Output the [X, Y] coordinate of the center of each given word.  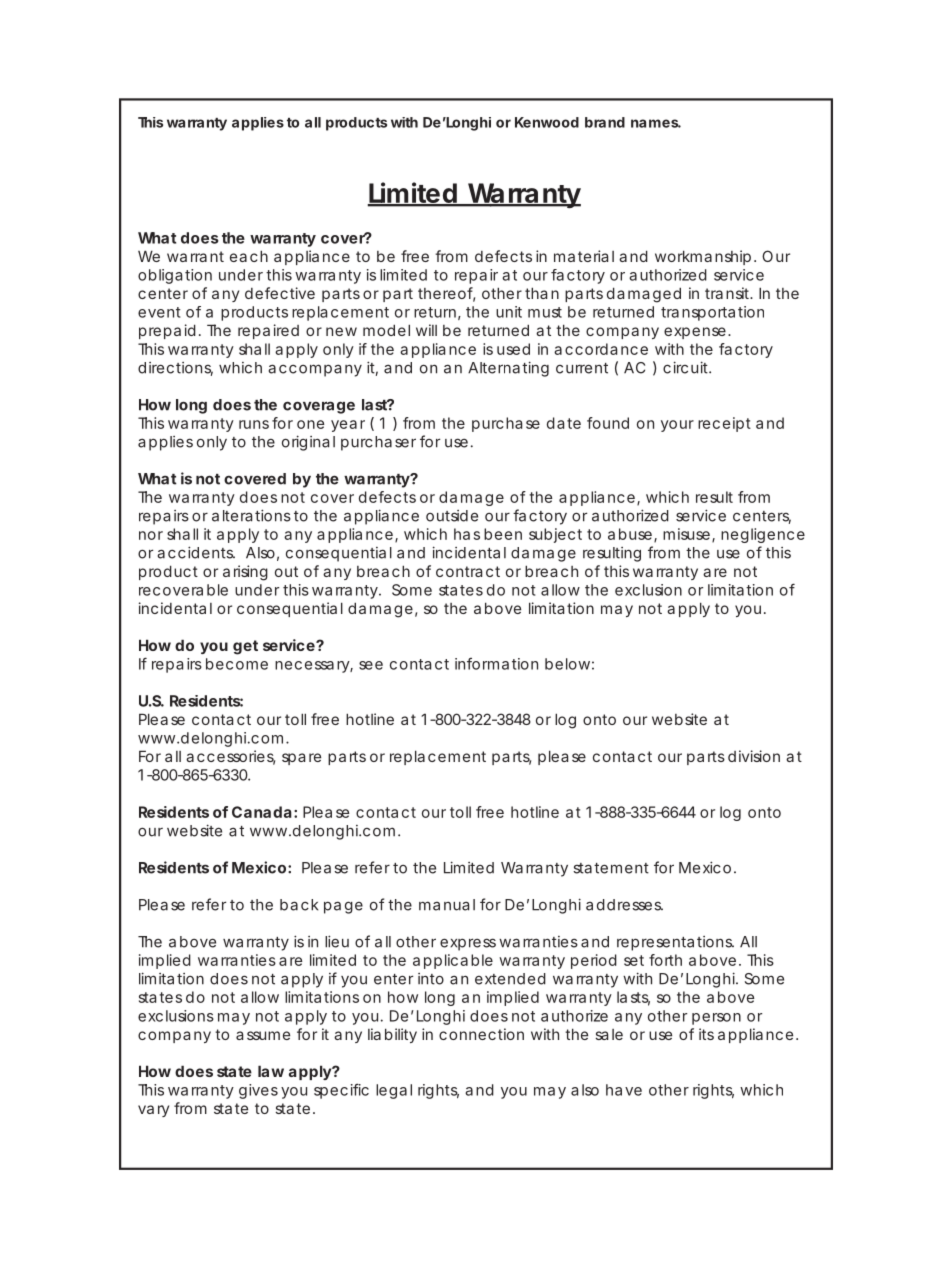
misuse [686, 534]
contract [468, 571]
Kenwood [547, 122]
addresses [624, 905]
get [245, 647]
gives [258, 1091]
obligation [175, 276]
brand [605, 122]
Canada [262, 812]
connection [481, 1034]
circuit [687, 367]
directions [175, 369]
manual [447, 905]
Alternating [508, 369]
